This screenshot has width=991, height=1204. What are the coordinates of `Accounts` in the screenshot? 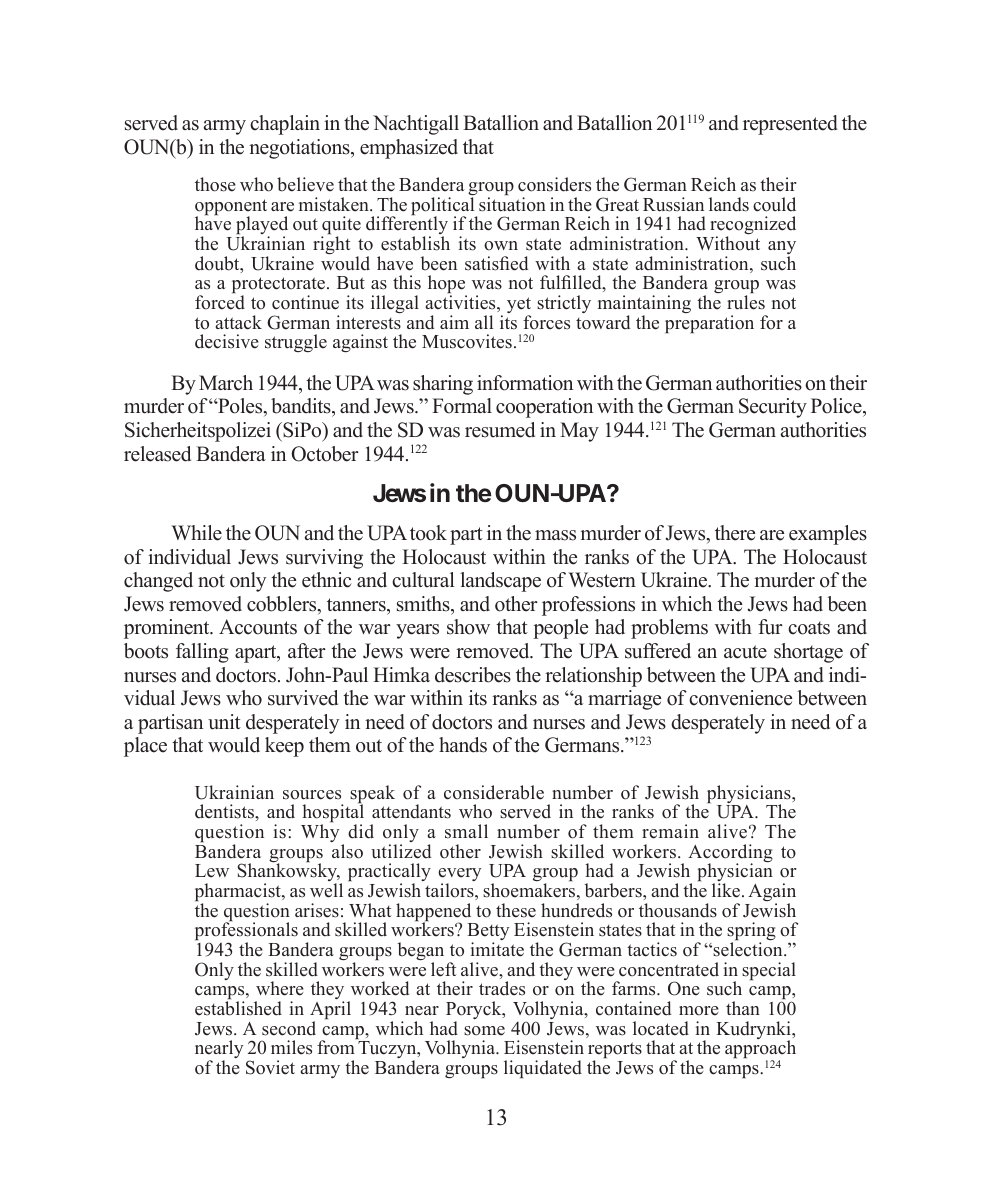 It's located at (258, 627).
